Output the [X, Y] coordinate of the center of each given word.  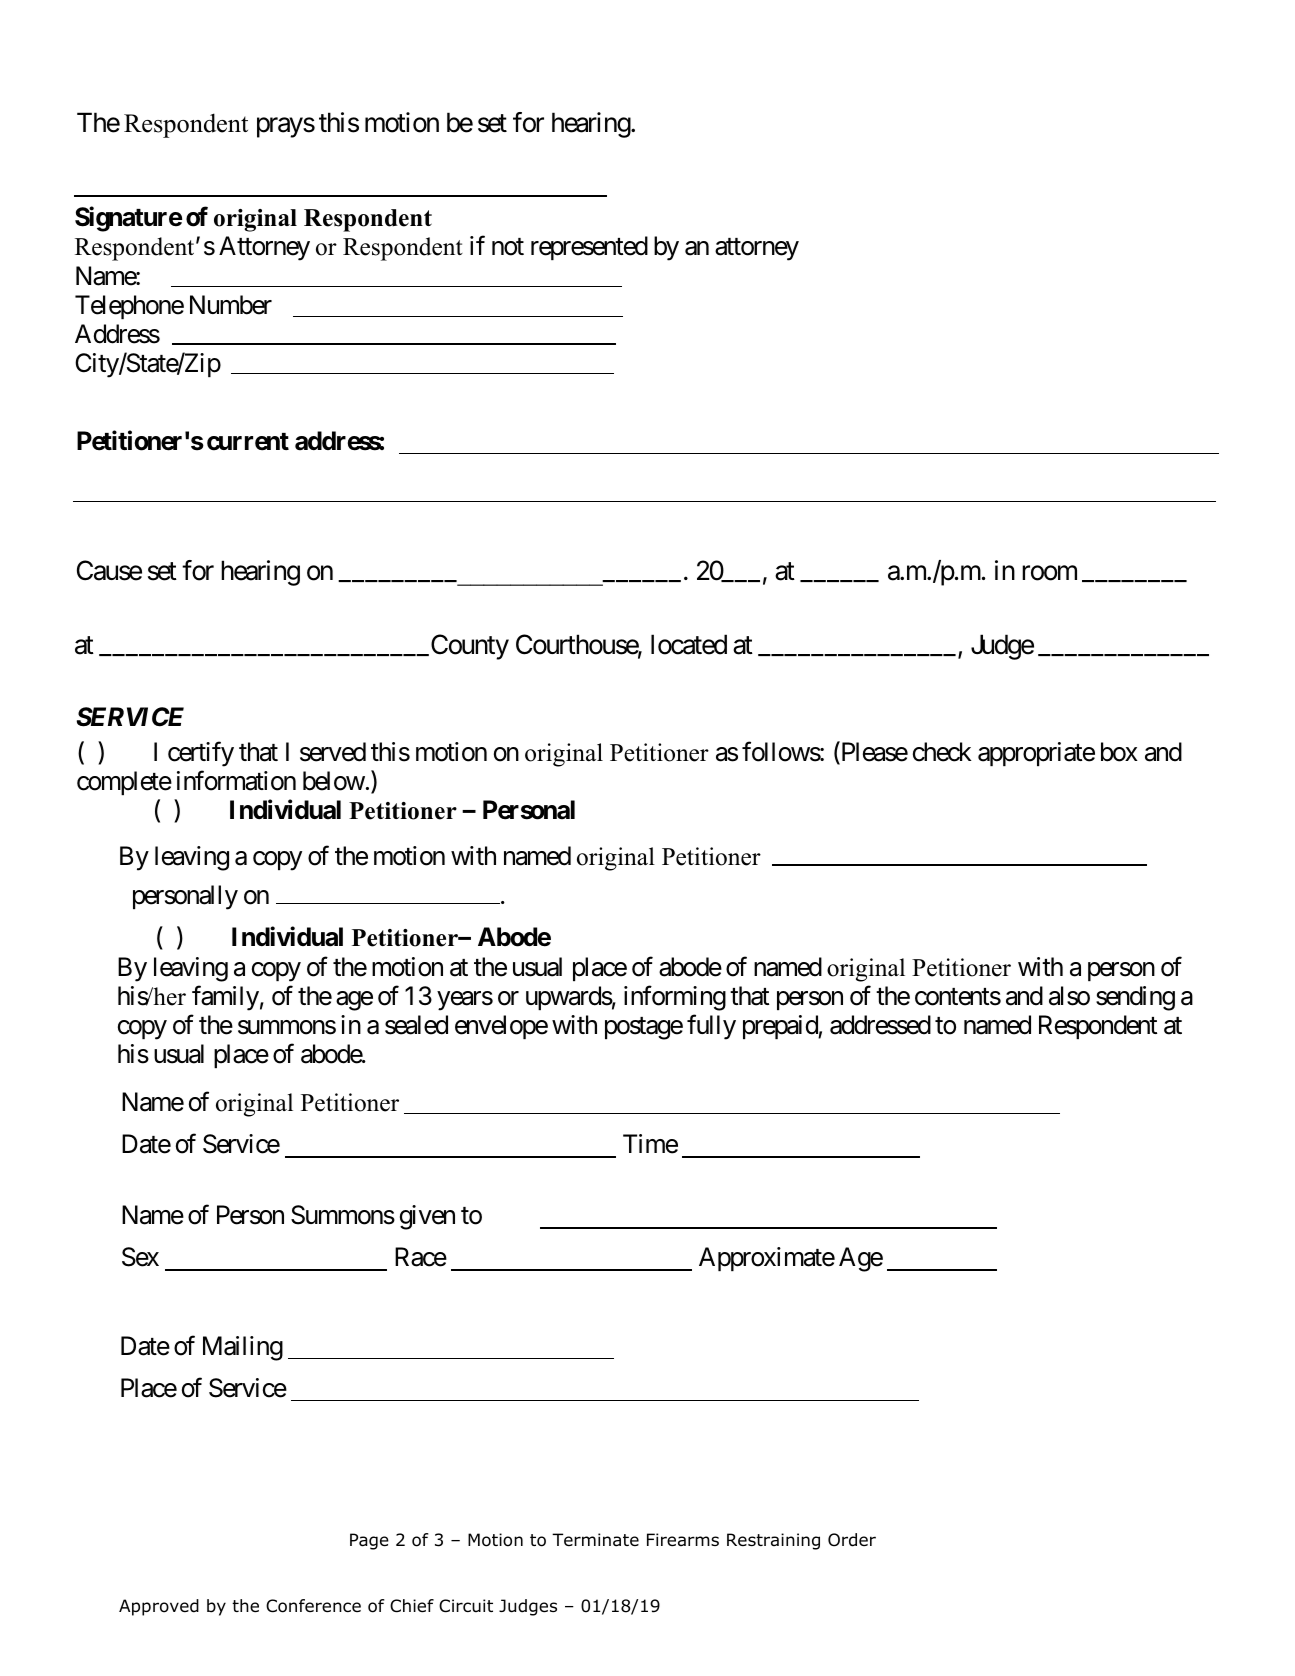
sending [1135, 998]
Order [852, 1540]
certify [201, 754]
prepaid [781, 1027]
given [427, 1217]
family [225, 998]
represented [589, 248]
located [689, 644]
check [942, 752]
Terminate [595, 1540]
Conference [313, 1606]
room [1049, 573]
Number [231, 305]
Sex [140, 1257]
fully [711, 1027]
